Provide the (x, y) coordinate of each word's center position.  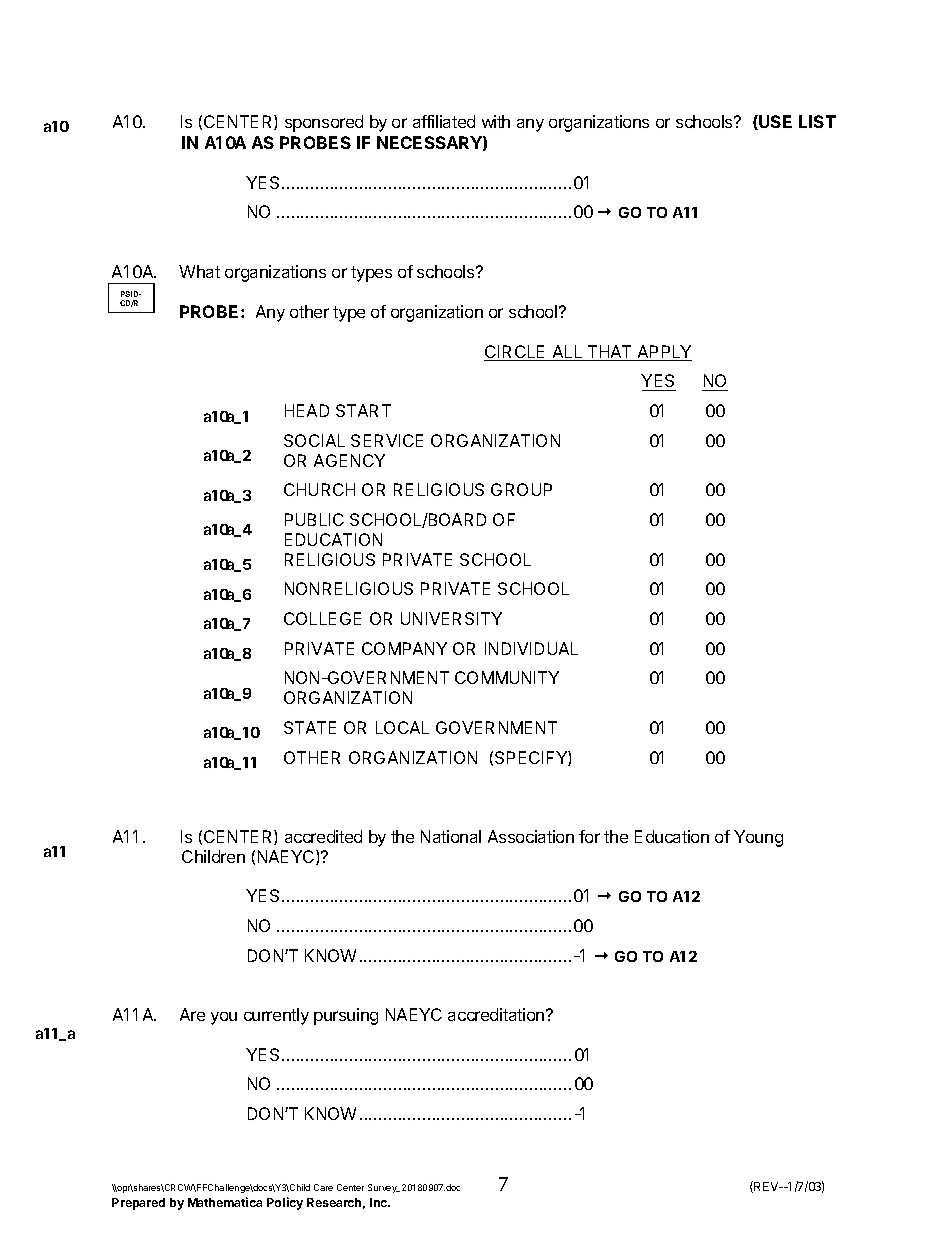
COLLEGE (322, 618)
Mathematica (225, 1202)
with (496, 121)
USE (774, 122)
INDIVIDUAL (531, 648)
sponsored (324, 123)
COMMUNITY (507, 677)
